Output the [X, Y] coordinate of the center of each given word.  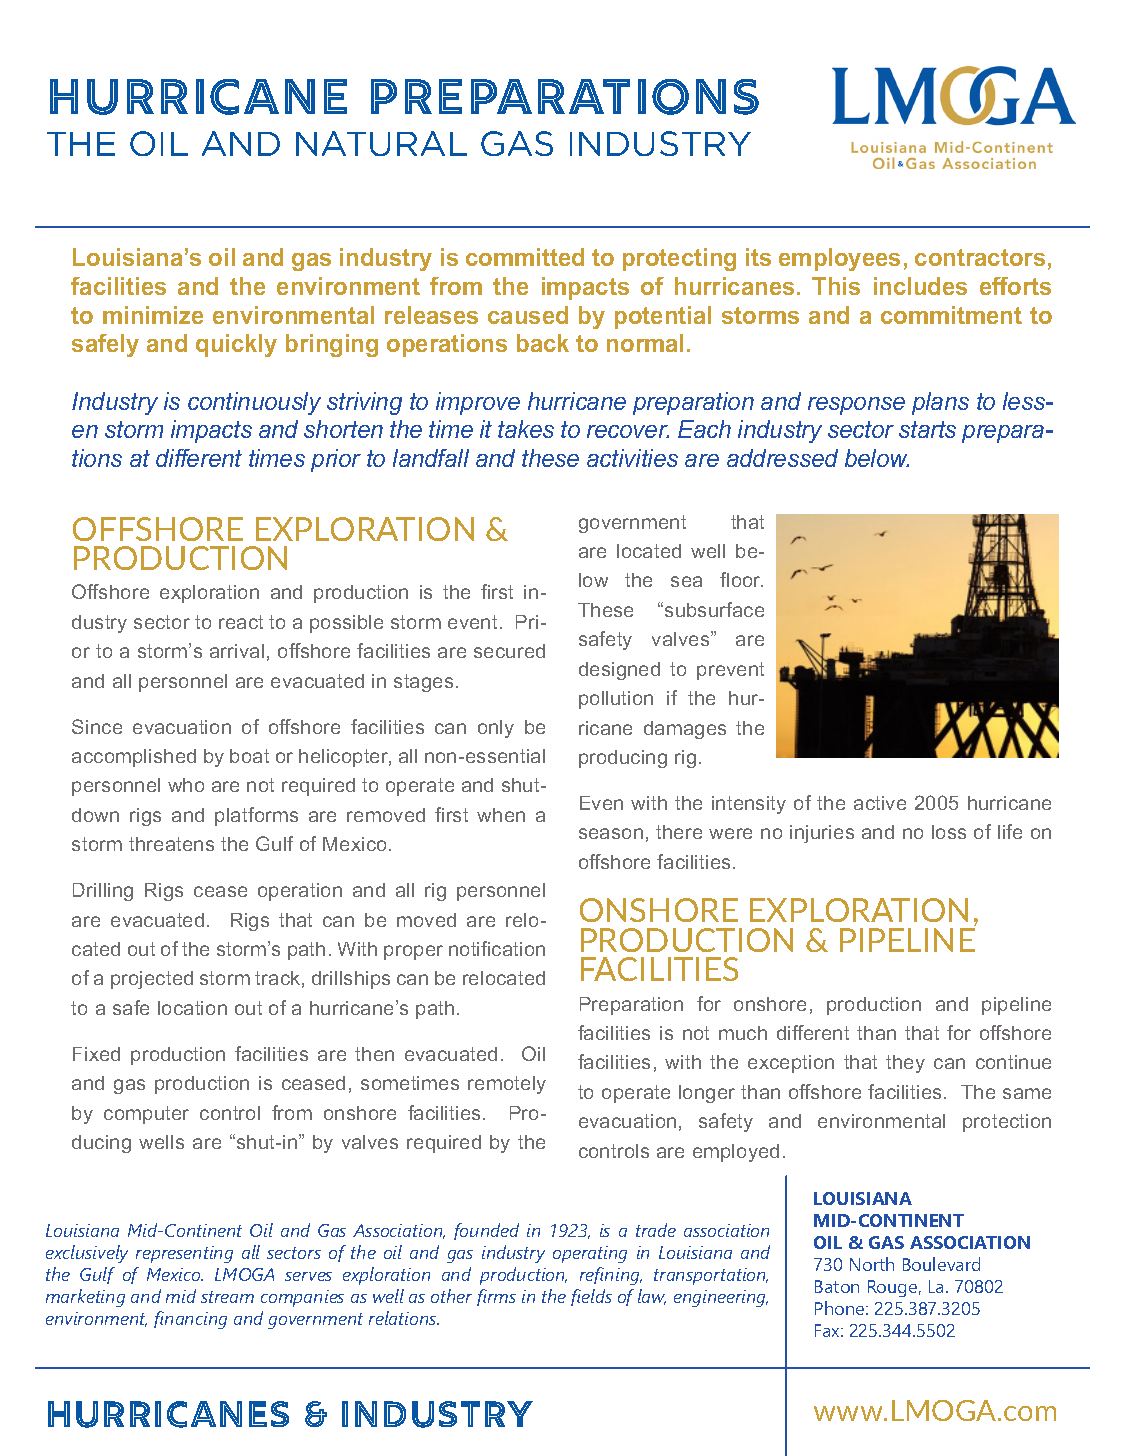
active [880, 803]
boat [249, 756]
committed [525, 257]
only [496, 729]
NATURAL [381, 143]
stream [227, 1297]
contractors [980, 257]
